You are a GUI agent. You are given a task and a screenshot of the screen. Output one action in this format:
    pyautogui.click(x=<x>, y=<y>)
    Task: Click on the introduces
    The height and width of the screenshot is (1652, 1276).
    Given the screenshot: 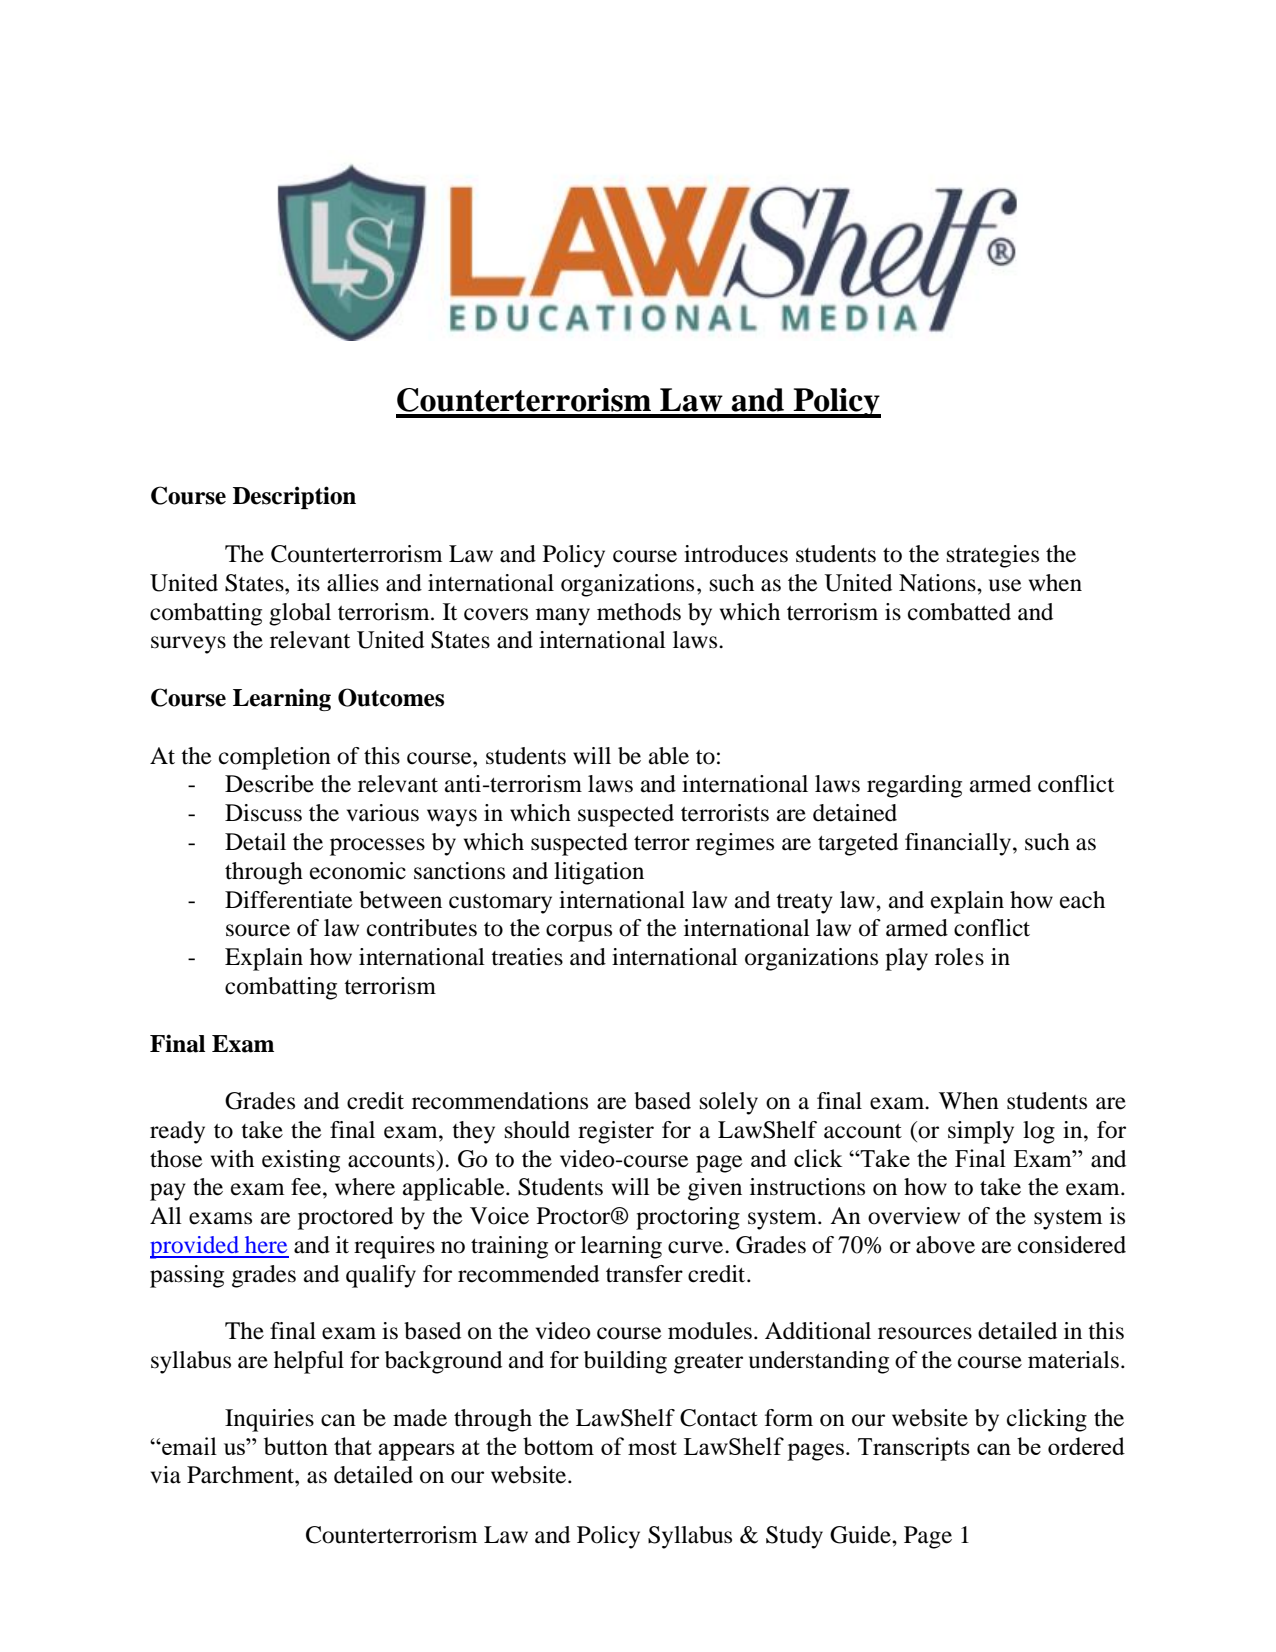 What is the action you would take?
    pyautogui.click(x=736, y=554)
